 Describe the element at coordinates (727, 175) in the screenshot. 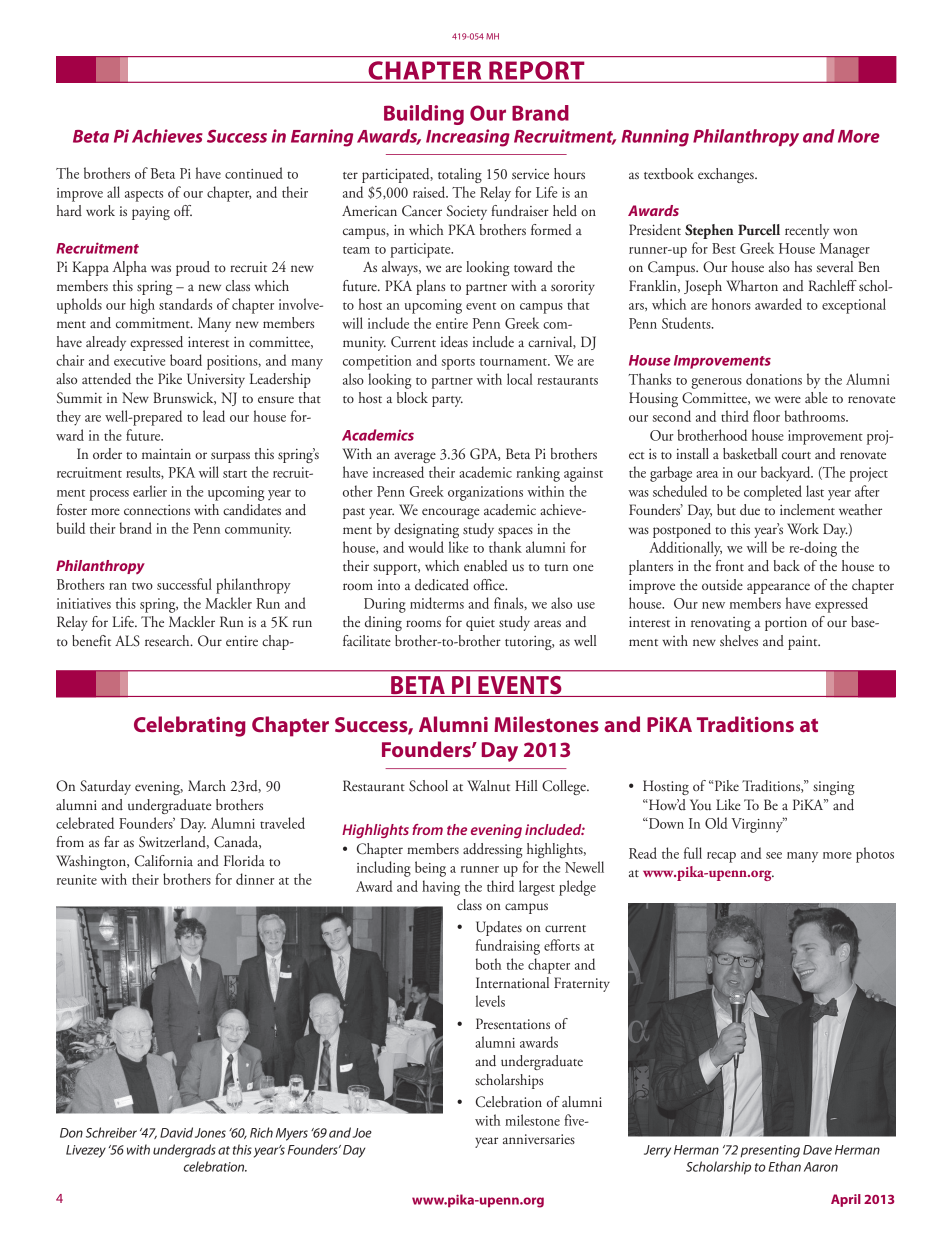

I see `exchanges` at that location.
